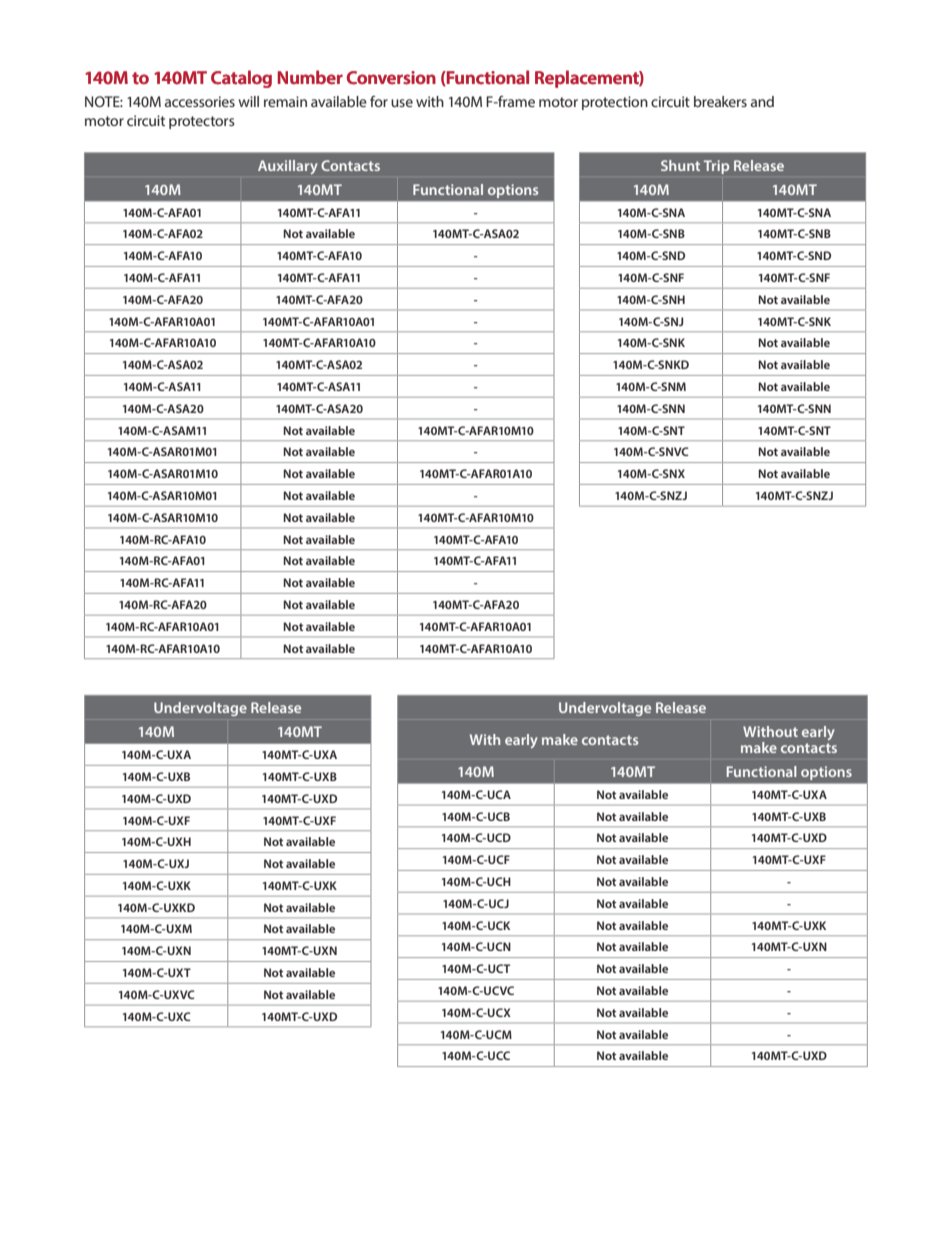  I want to click on accessories, so click(200, 101).
